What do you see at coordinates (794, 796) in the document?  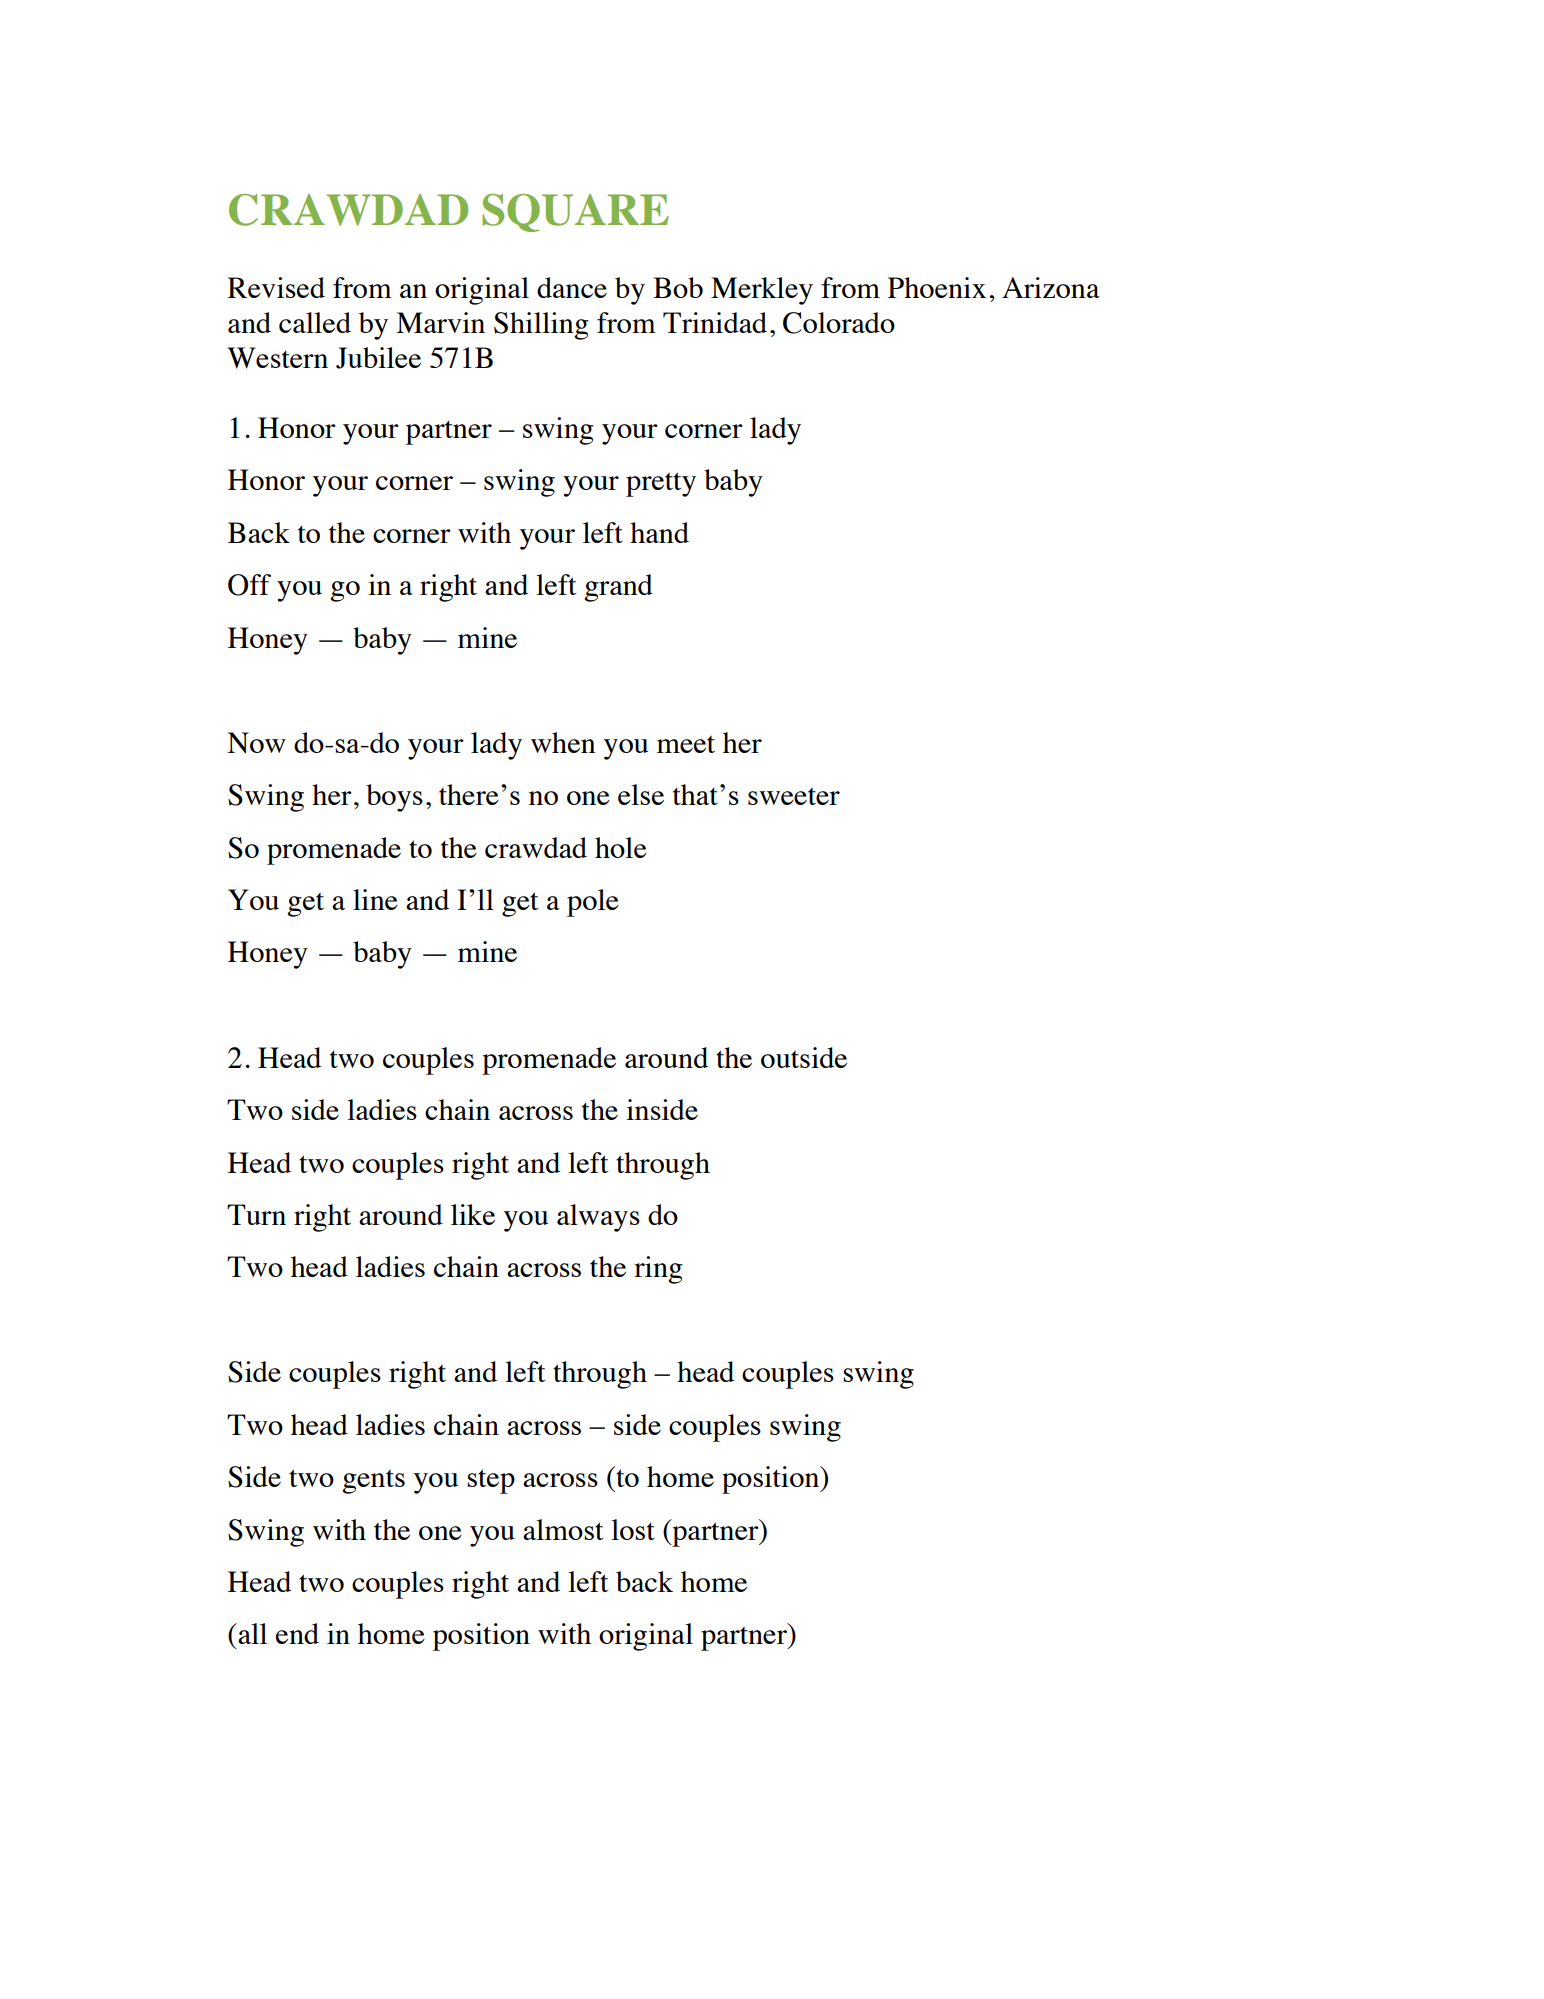 I see `sweeter` at bounding box center [794, 796].
